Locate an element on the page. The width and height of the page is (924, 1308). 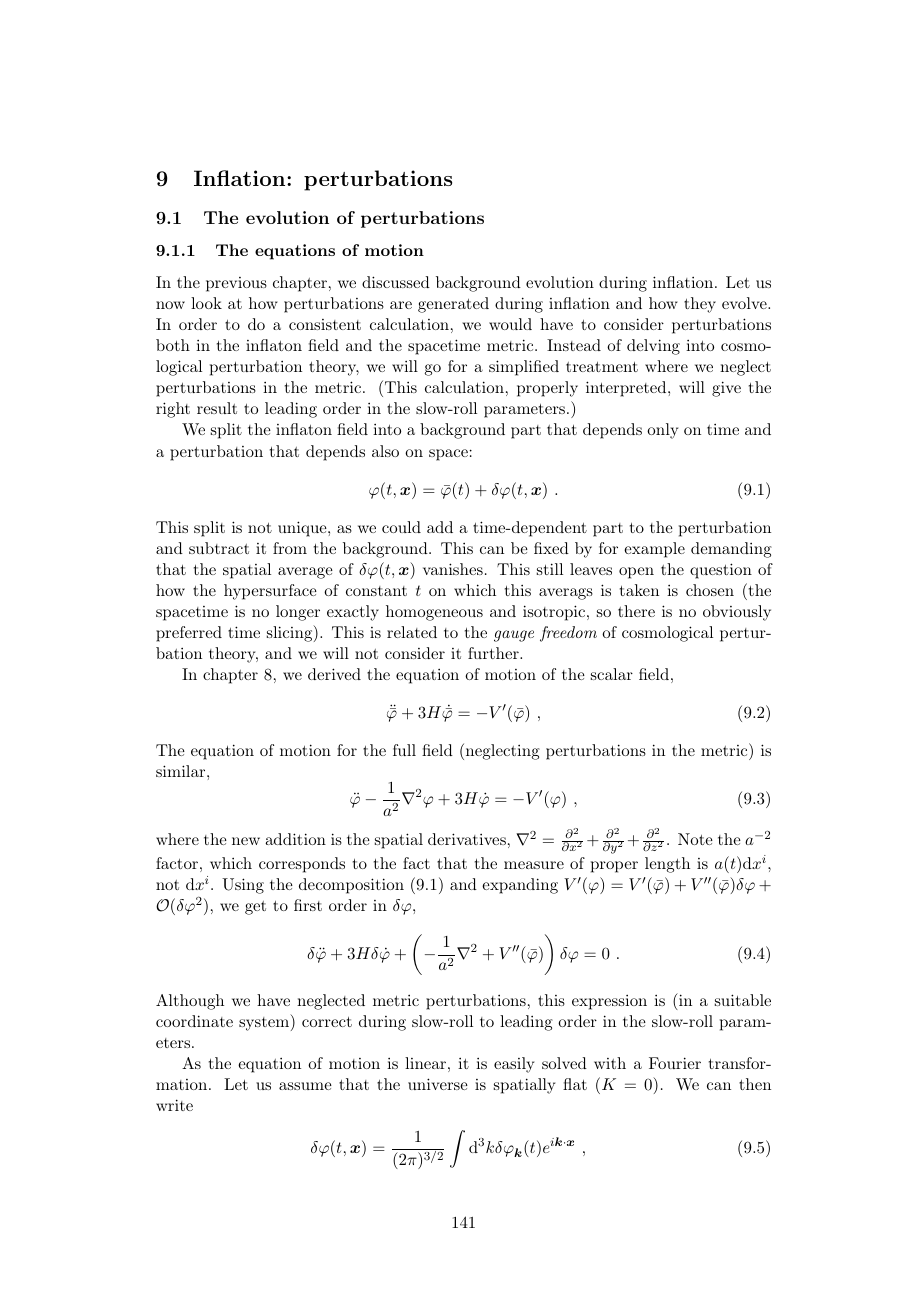
scalar is located at coordinates (612, 674).
